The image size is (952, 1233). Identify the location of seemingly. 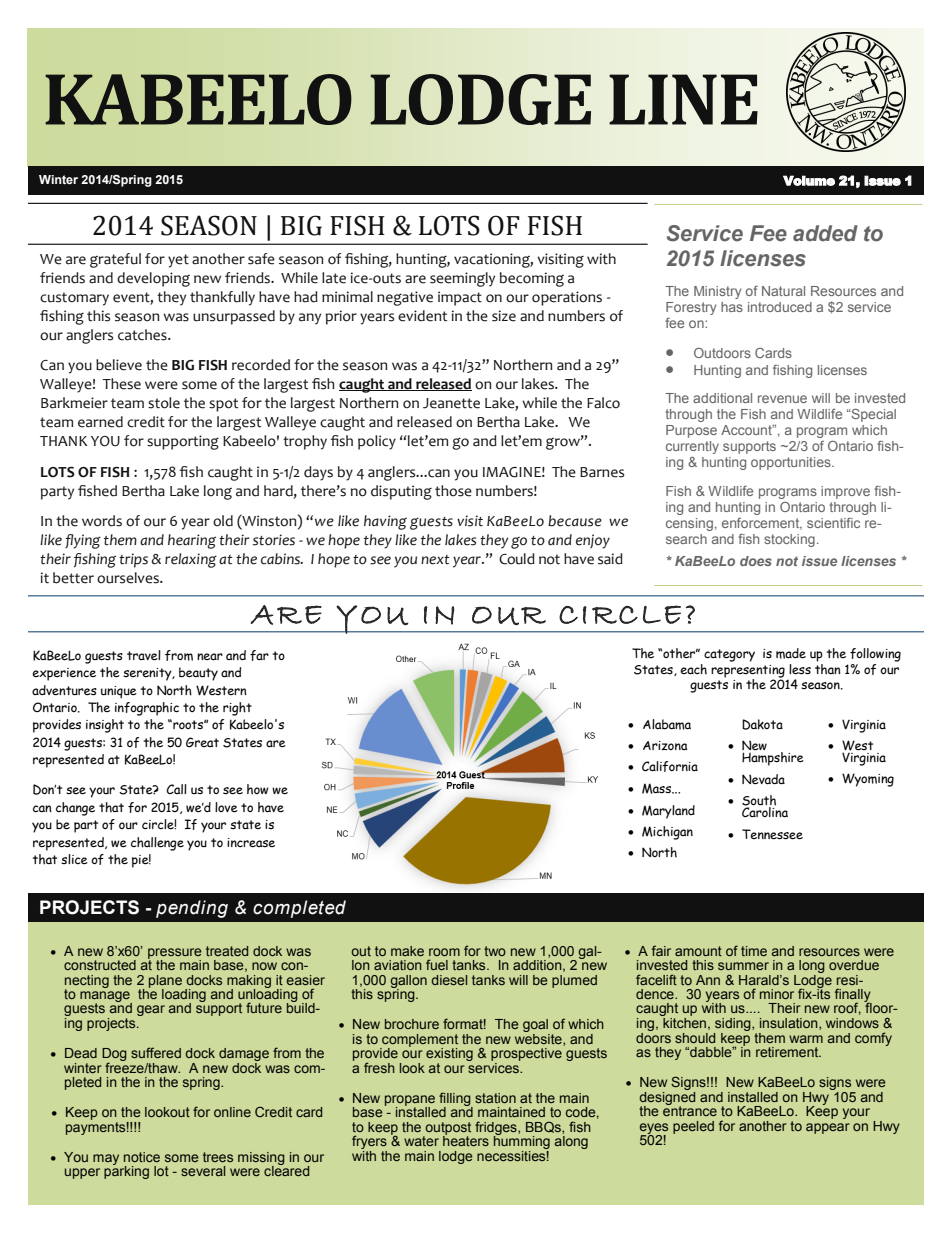
(462, 279).
